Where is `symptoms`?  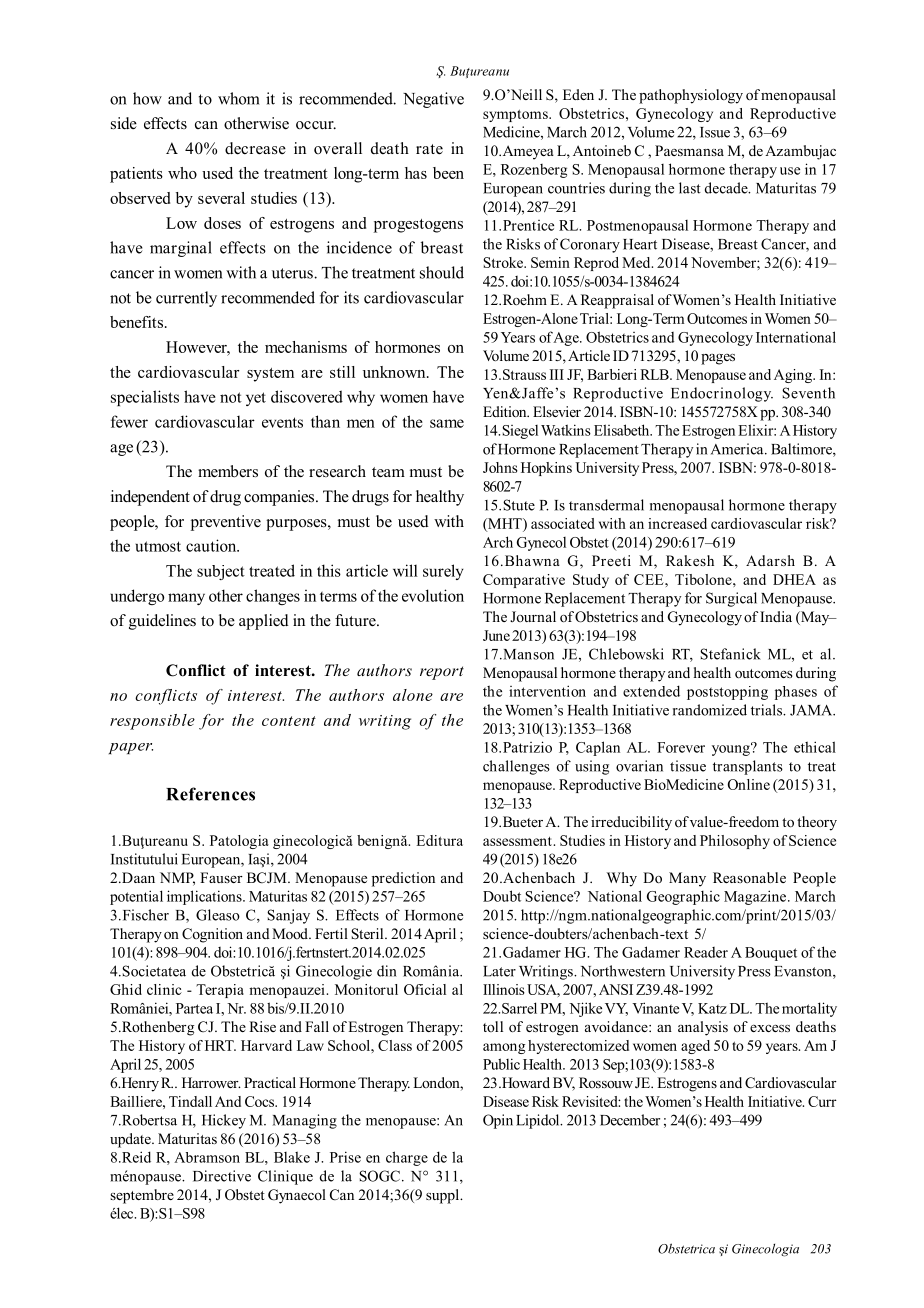
symptoms is located at coordinates (516, 115).
